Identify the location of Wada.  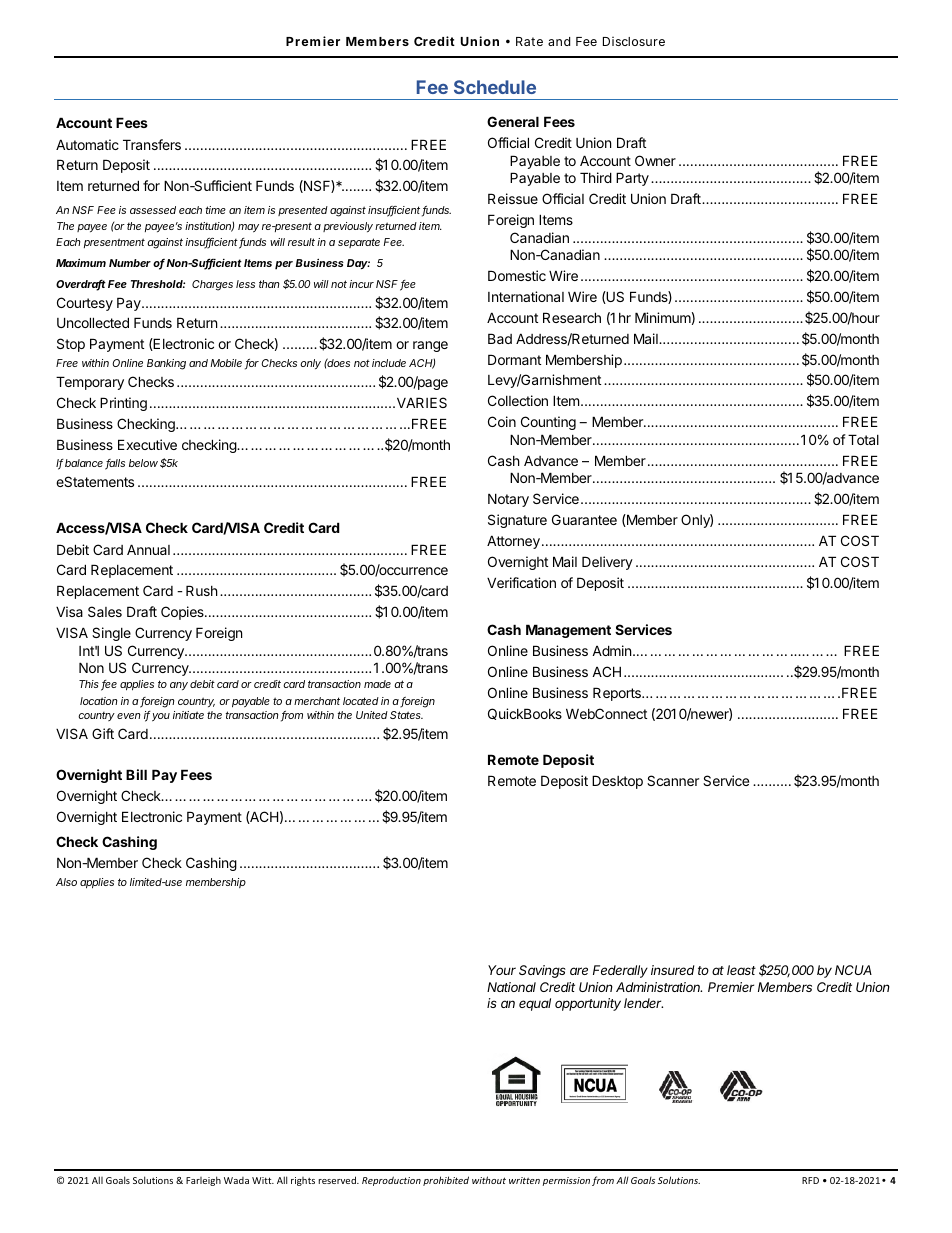
(236, 1180).
